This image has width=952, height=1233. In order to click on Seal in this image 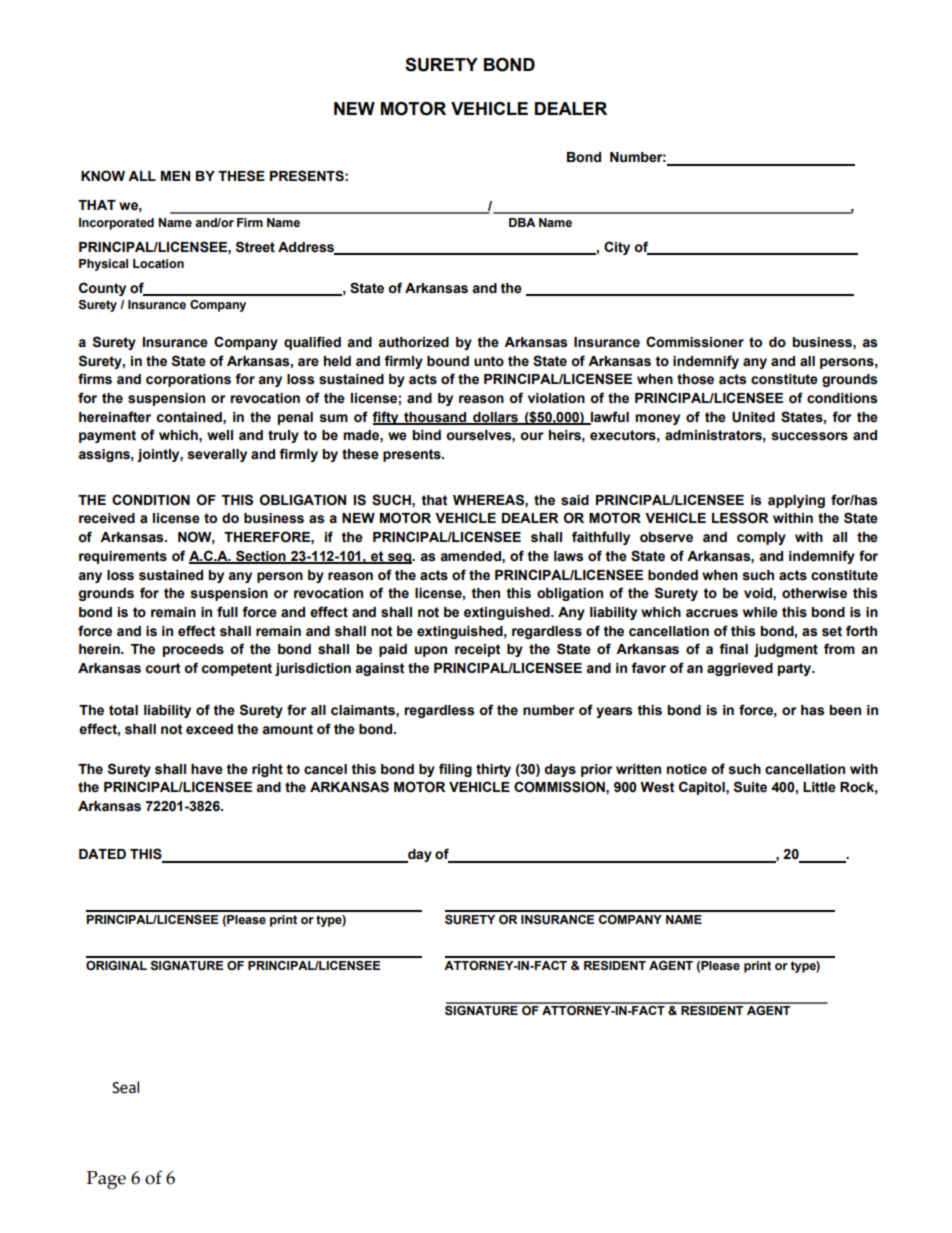, I will do `click(125, 1087)`.
